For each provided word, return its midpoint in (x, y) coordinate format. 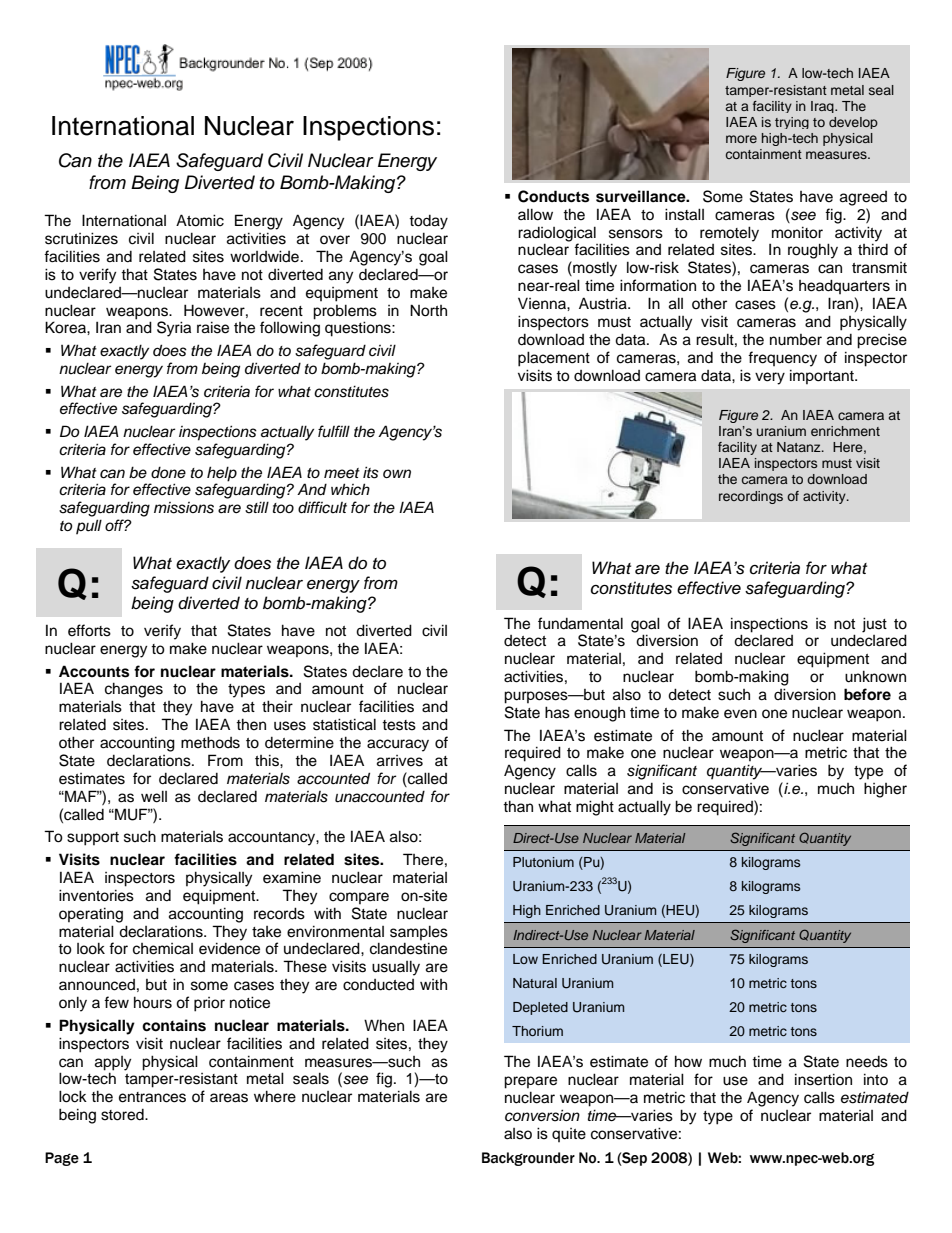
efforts (89, 630)
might (595, 808)
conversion (542, 1115)
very (770, 378)
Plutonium (543, 862)
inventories (96, 895)
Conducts (553, 196)
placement (554, 359)
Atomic (200, 220)
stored (123, 1115)
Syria (174, 329)
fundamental (580, 623)
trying (792, 123)
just (874, 625)
